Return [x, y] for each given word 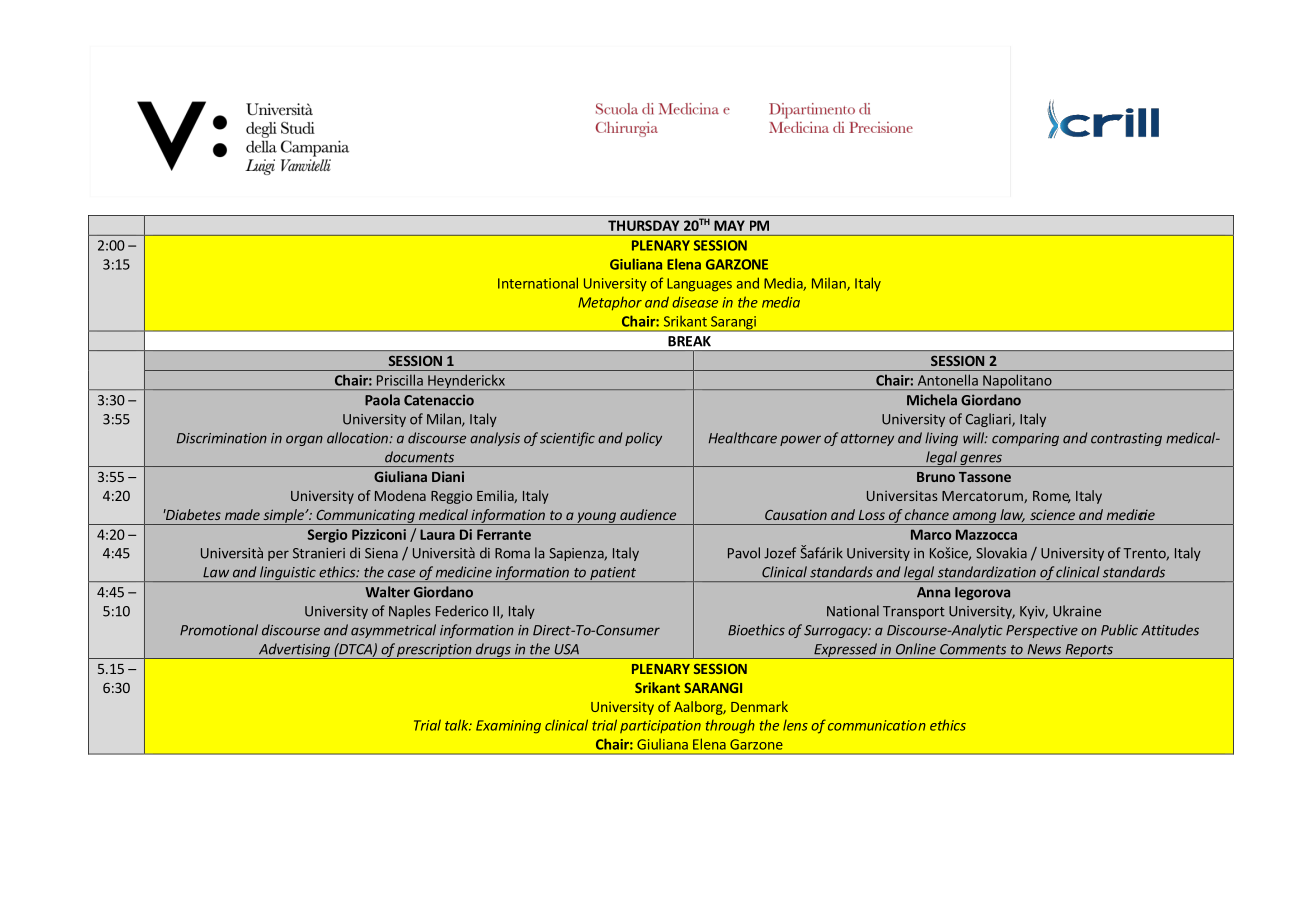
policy [643, 439]
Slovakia [1001, 553]
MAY [729, 225]
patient [613, 574]
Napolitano [1017, 382]
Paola [382, 400]
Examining [508, 727]
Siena [381, 553]
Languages [699, 285]
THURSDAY [643, 225]
